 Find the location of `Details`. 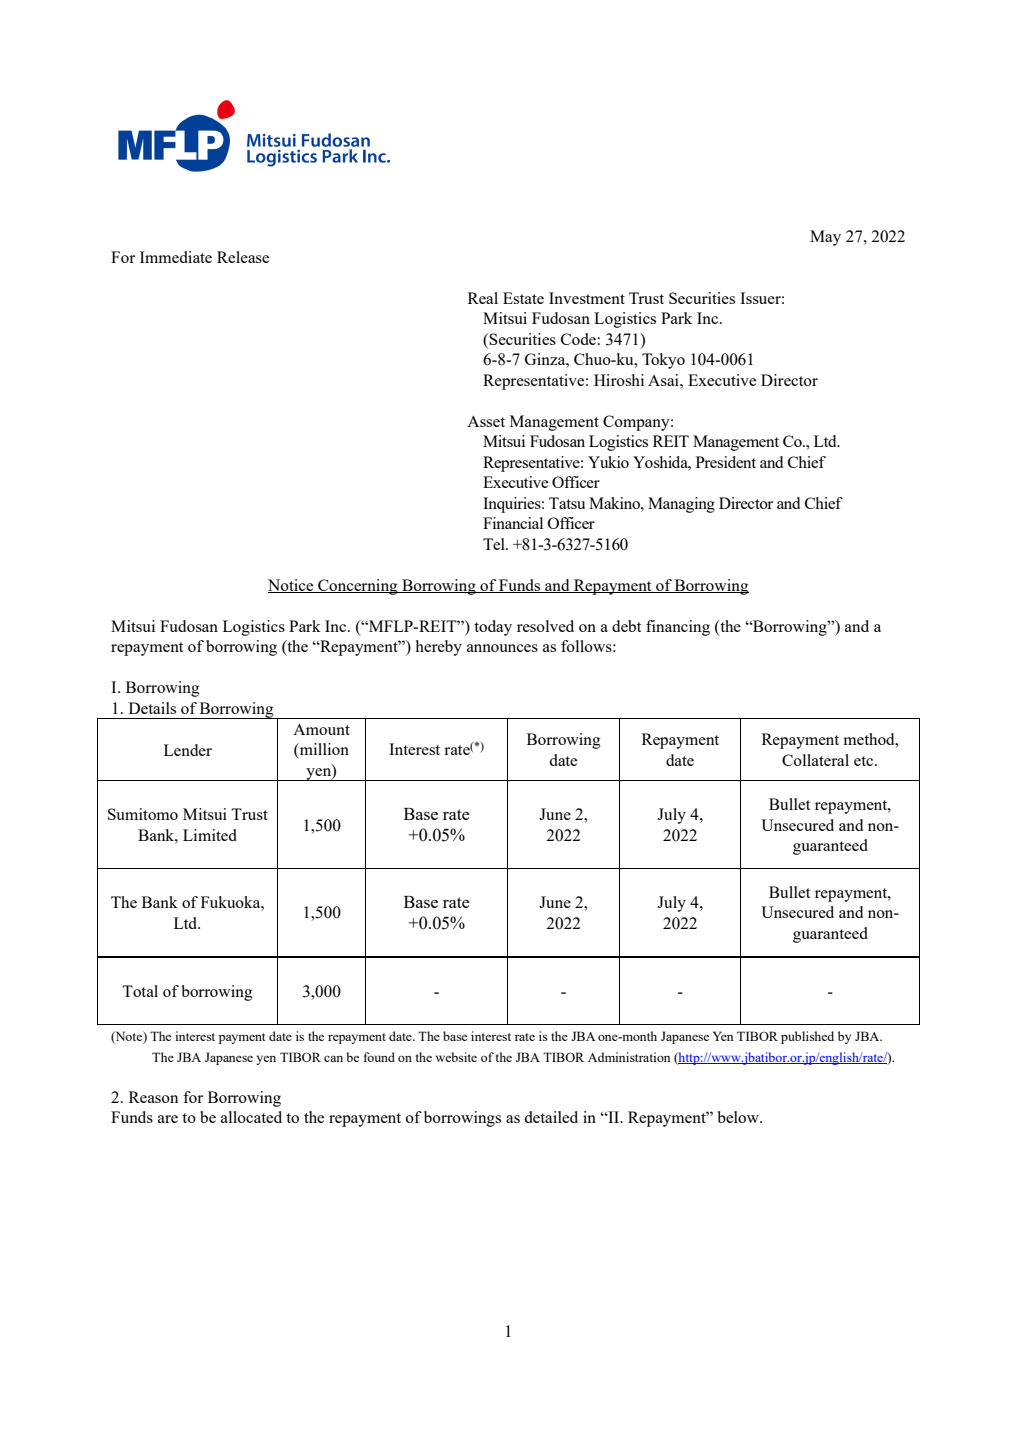

Details is located at coordinates (152, 708).
